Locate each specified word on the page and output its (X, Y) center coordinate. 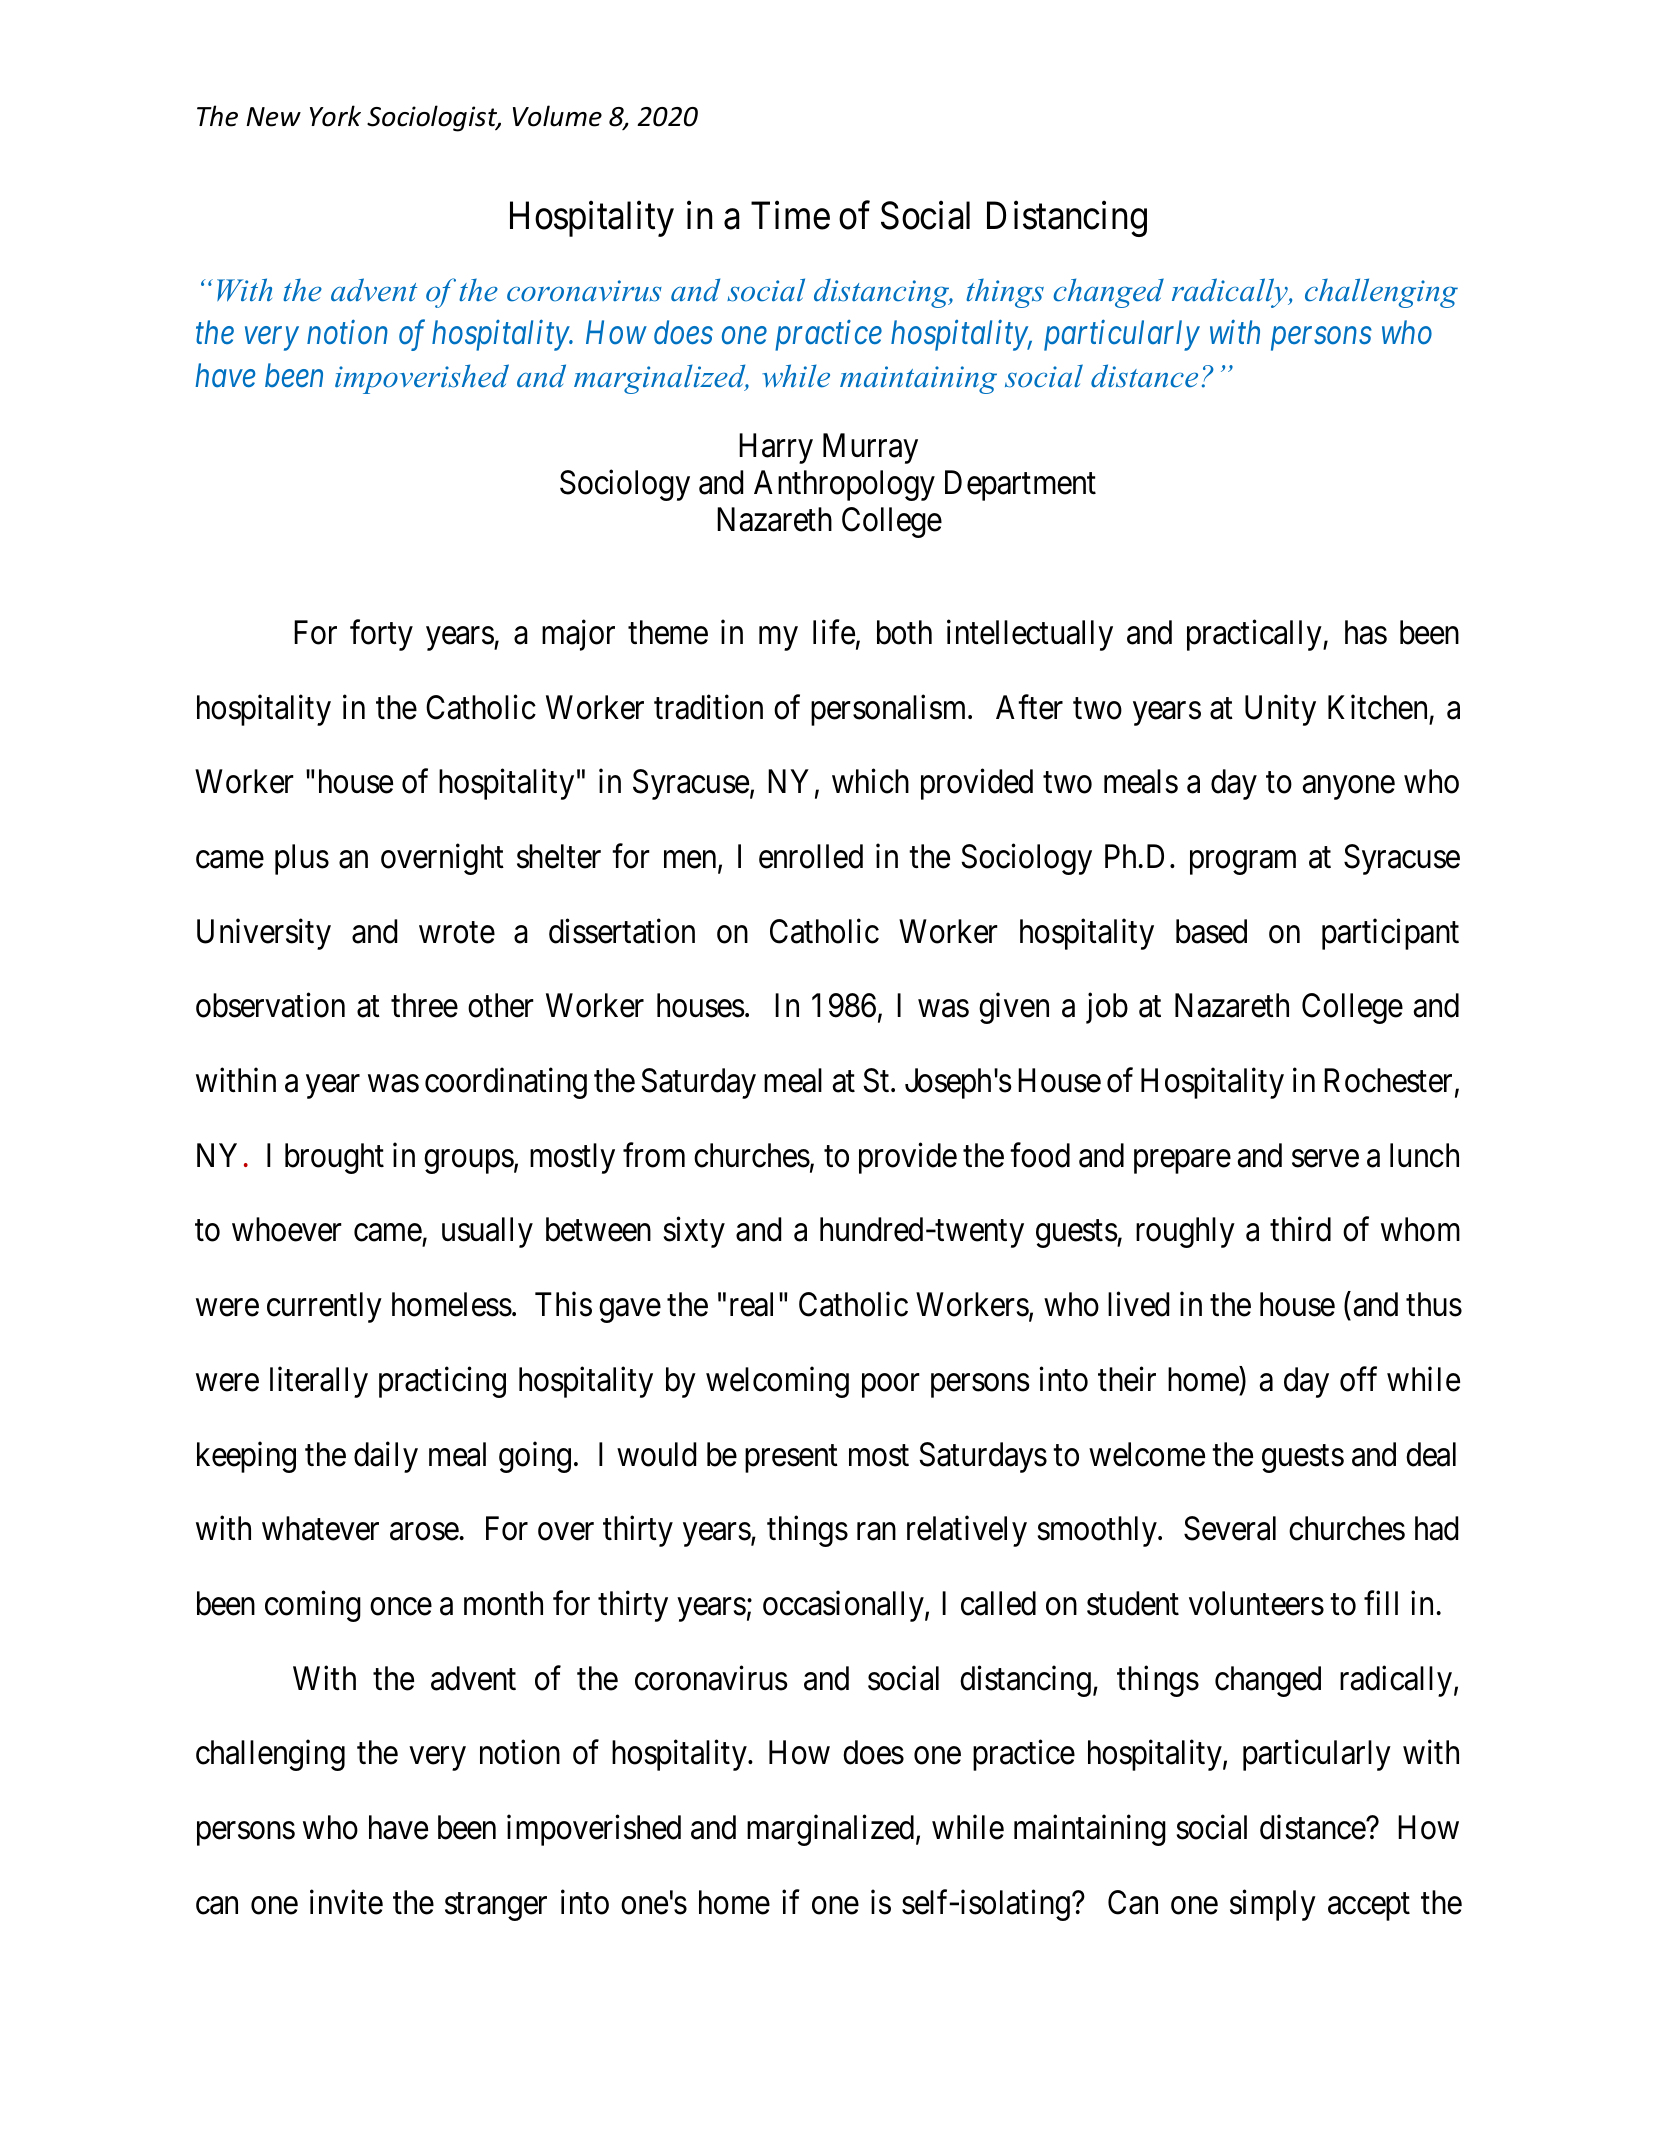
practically (1255, 635)
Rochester (1388, 1080)
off (1358, 1379)
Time (790, 215)
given (1014, 1008)
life (834, 632)
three (424, 1005)
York (335, 116)
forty (381, 635)
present (791, 1459)
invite (346, 1902)
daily (386, 1457)
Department (1020, 485)
